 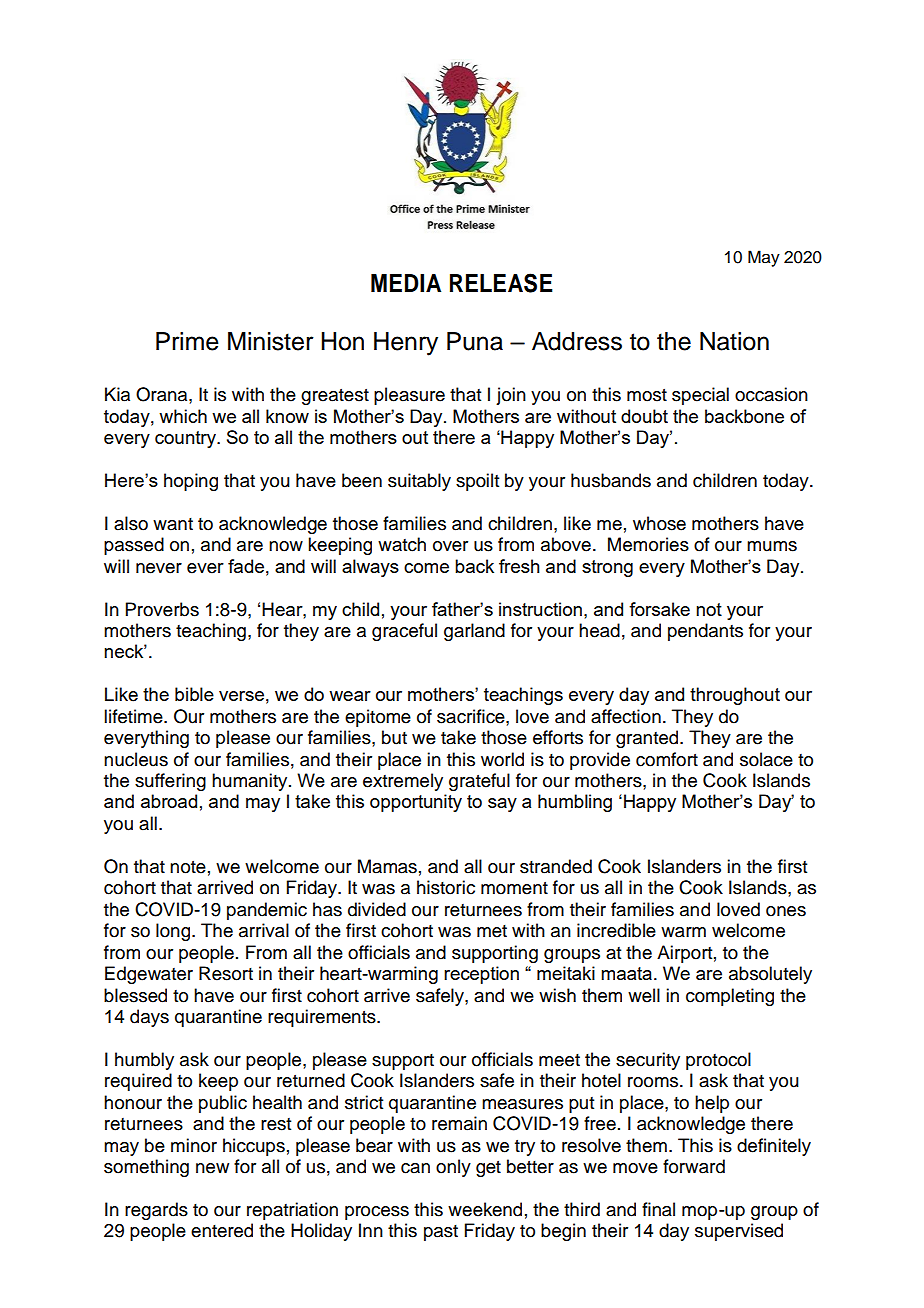 I want to click on whose, so click(x=659, y=523).
